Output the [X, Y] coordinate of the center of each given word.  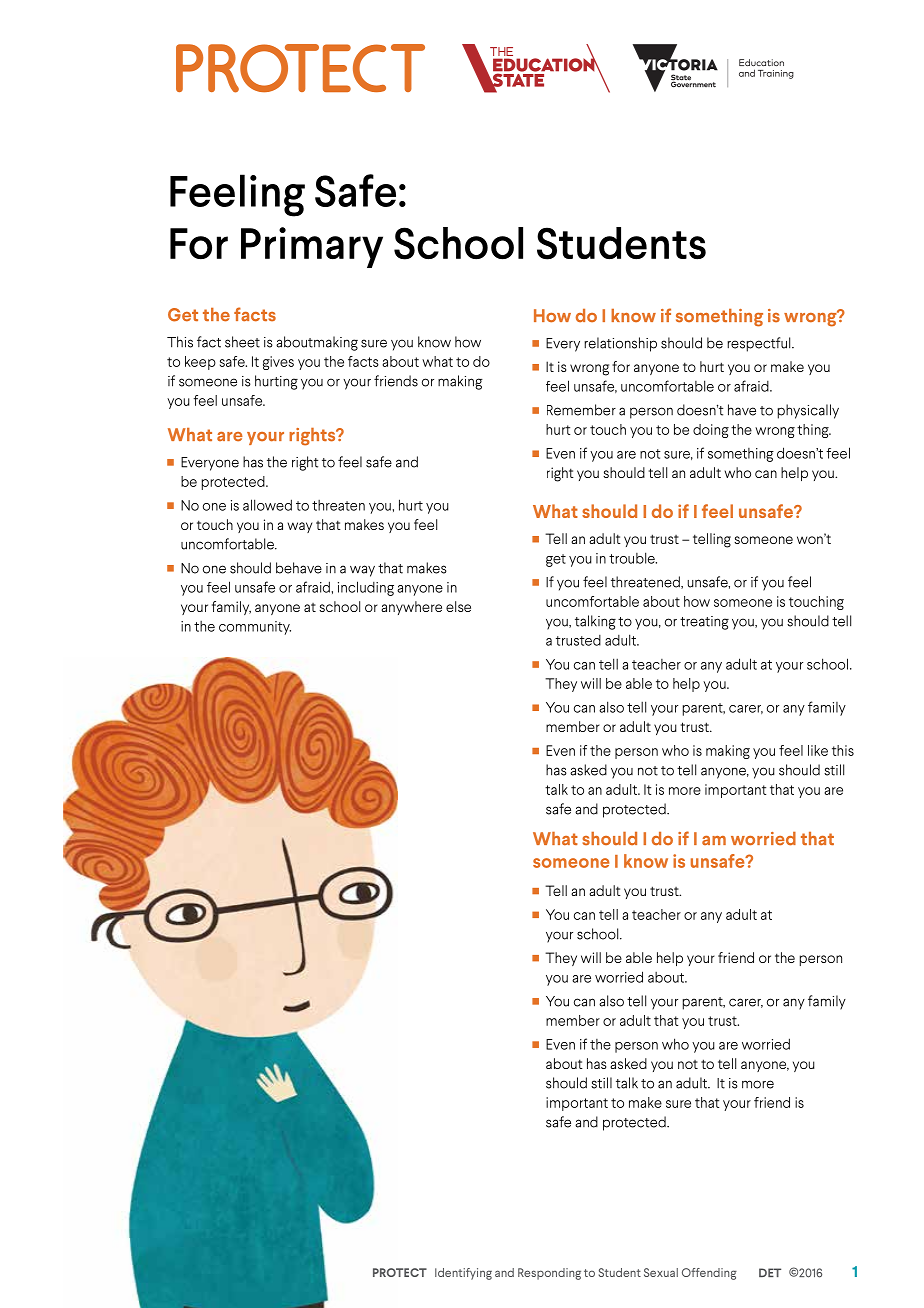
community [255, 628]
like [818, 750]
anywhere [411, 608]
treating [704, 623]
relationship [620, 344]
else [458, 606]
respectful [760, 344]
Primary [312, 247]
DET [770, 1272]
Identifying [463, 1274]
